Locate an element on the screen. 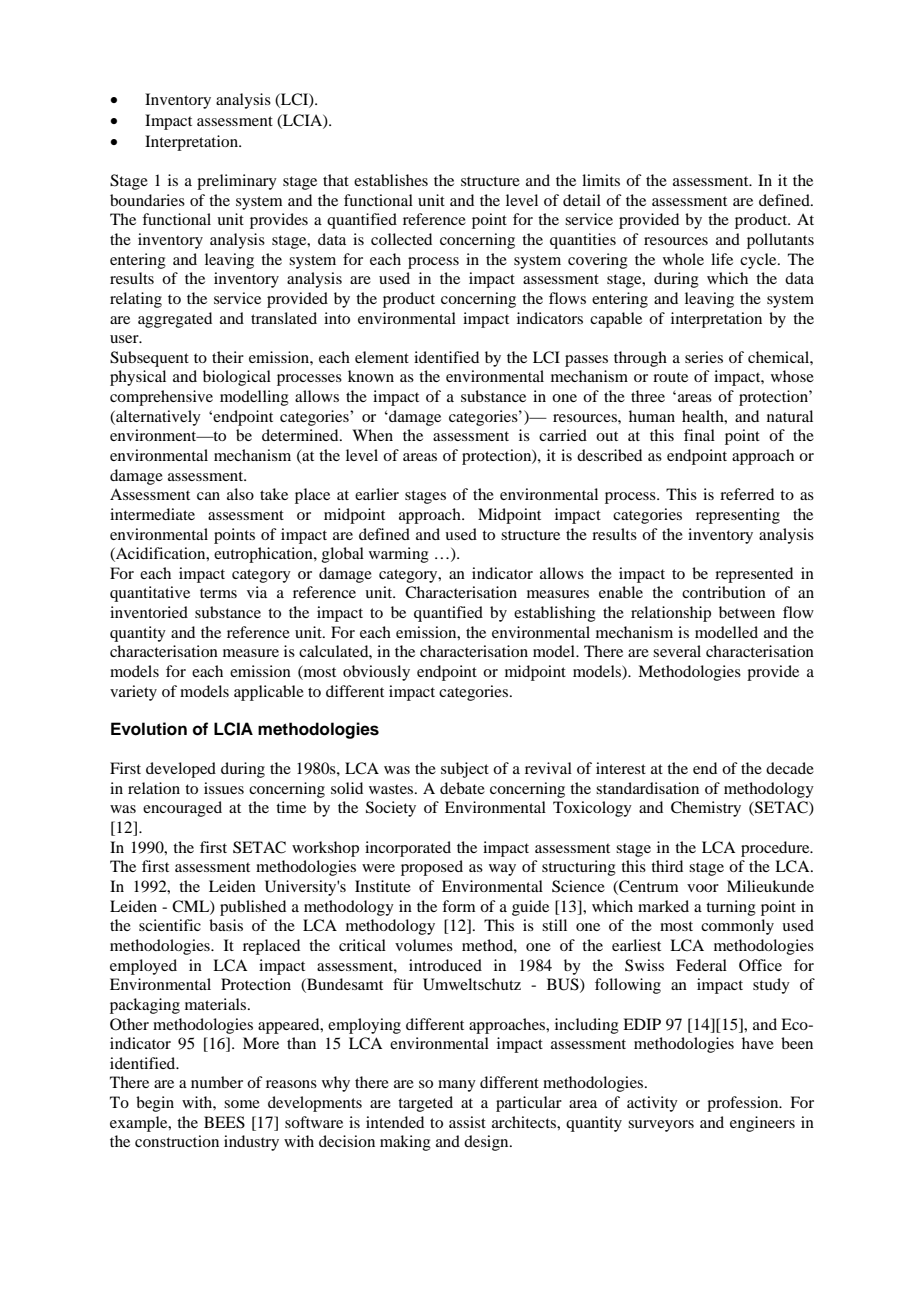  BEES is located at coordinates (224, 1122).
